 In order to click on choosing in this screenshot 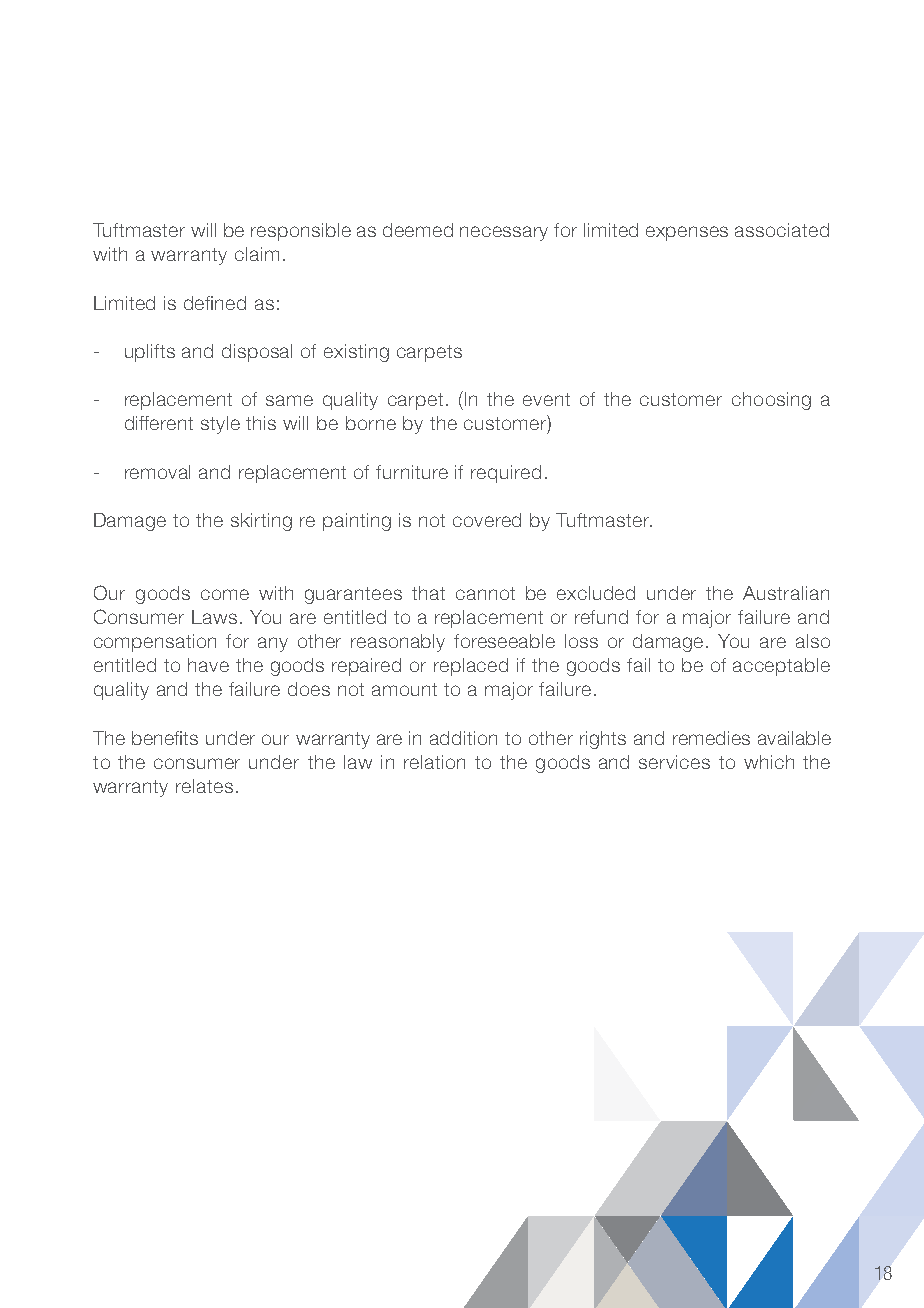, I will do `click(771, 401)`.
